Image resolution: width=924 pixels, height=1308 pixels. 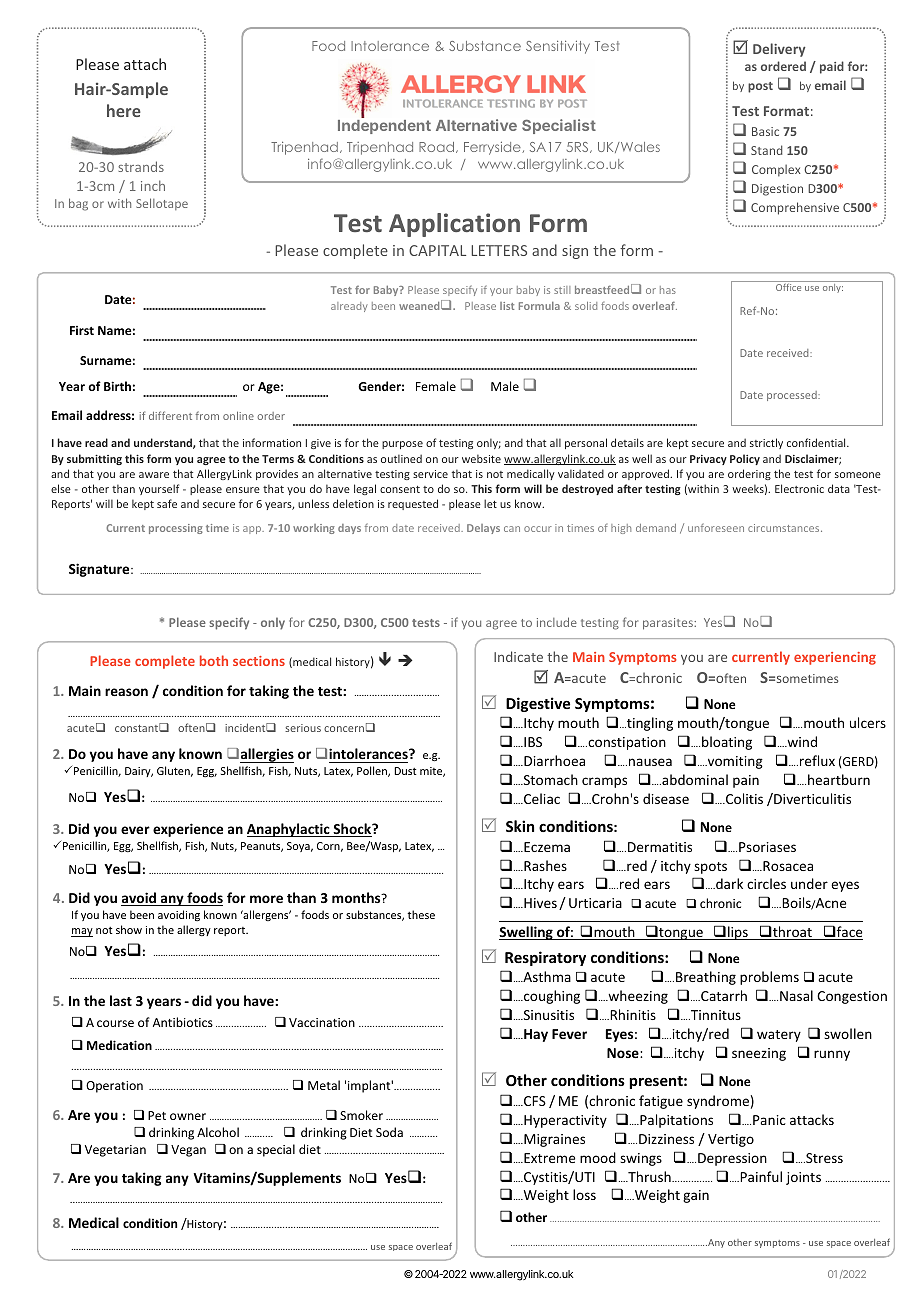 What do you see at coordinates (389, 1132) in the page?
I see `Soda` at bounding box center [389, 1132].
